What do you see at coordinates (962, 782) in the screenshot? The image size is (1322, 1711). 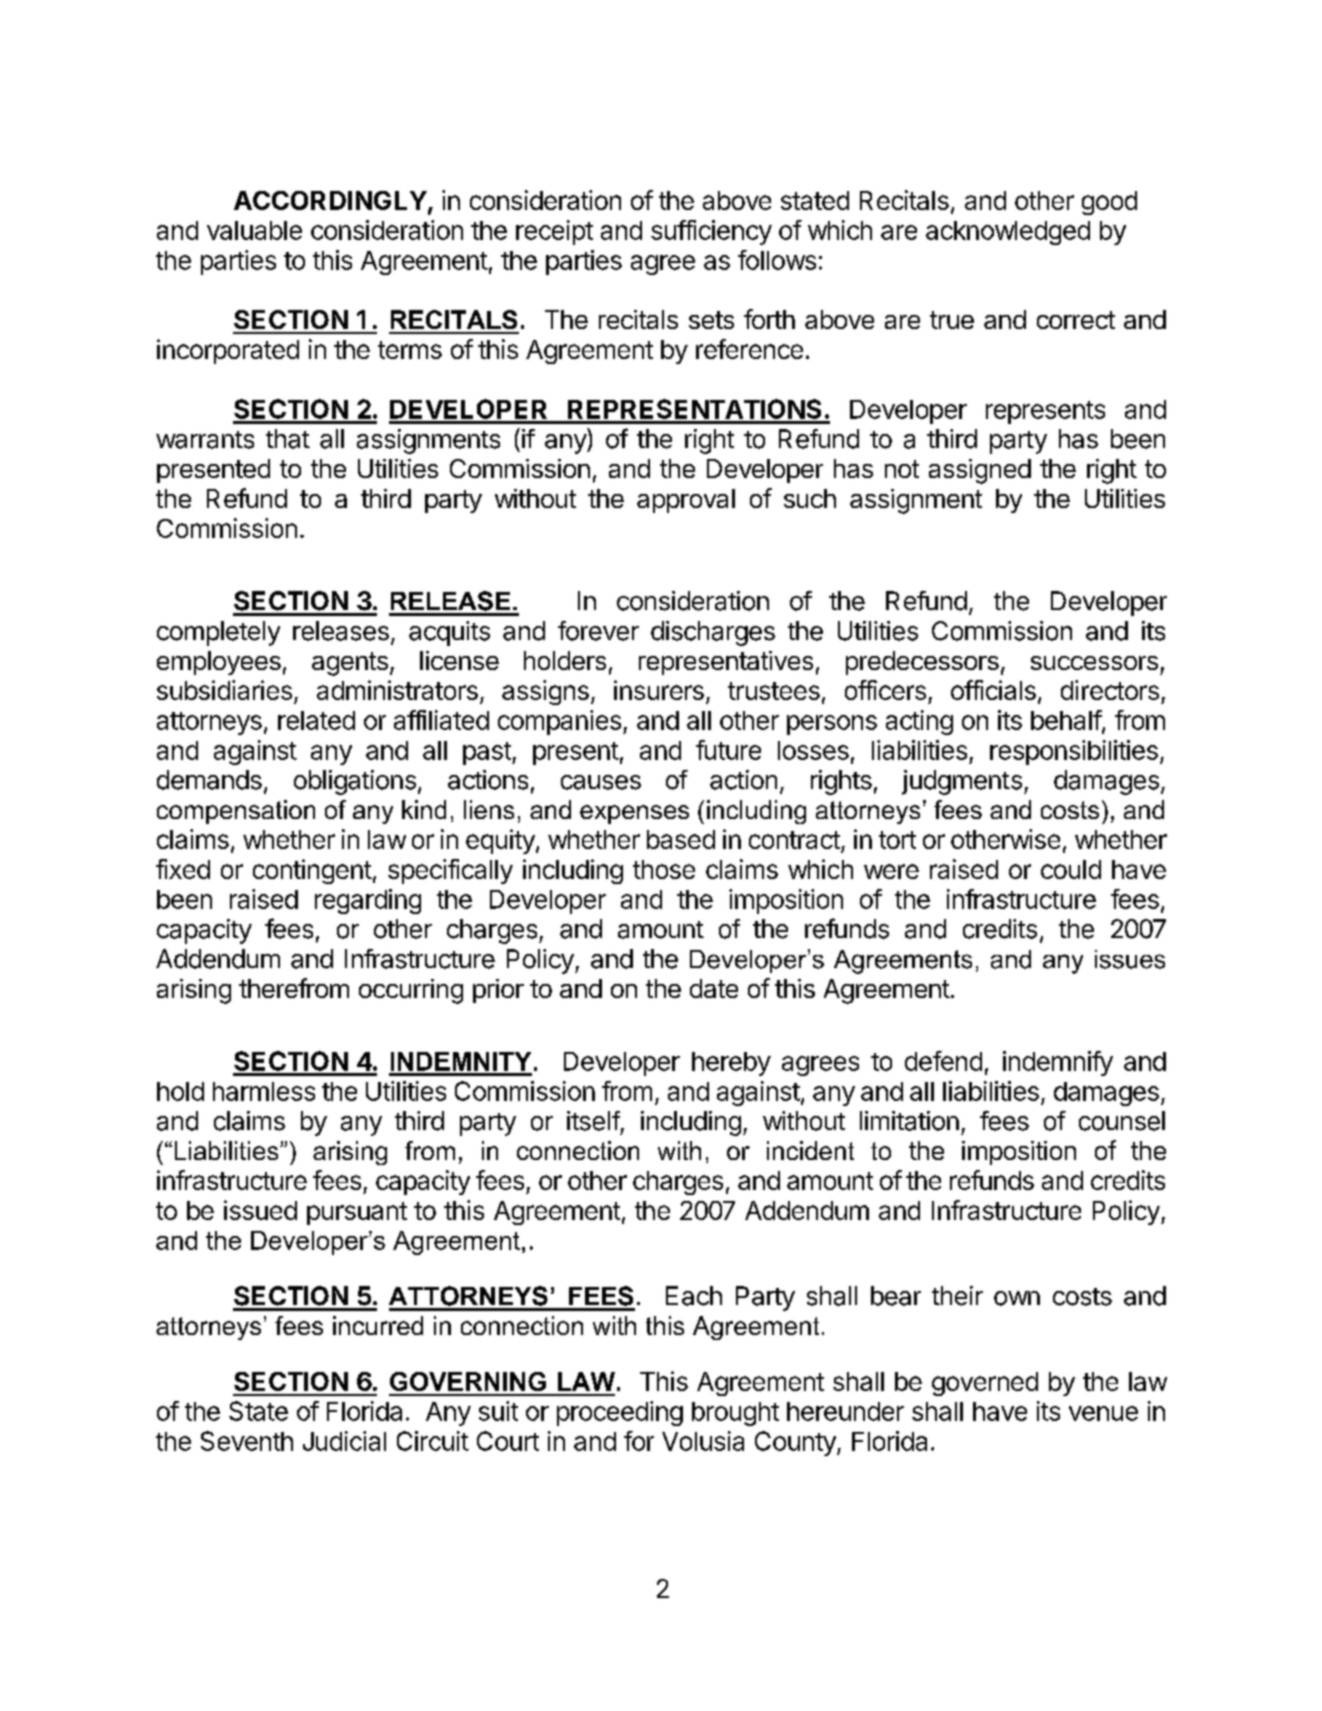 I see `judgments` at bounding box center [962, 782].
